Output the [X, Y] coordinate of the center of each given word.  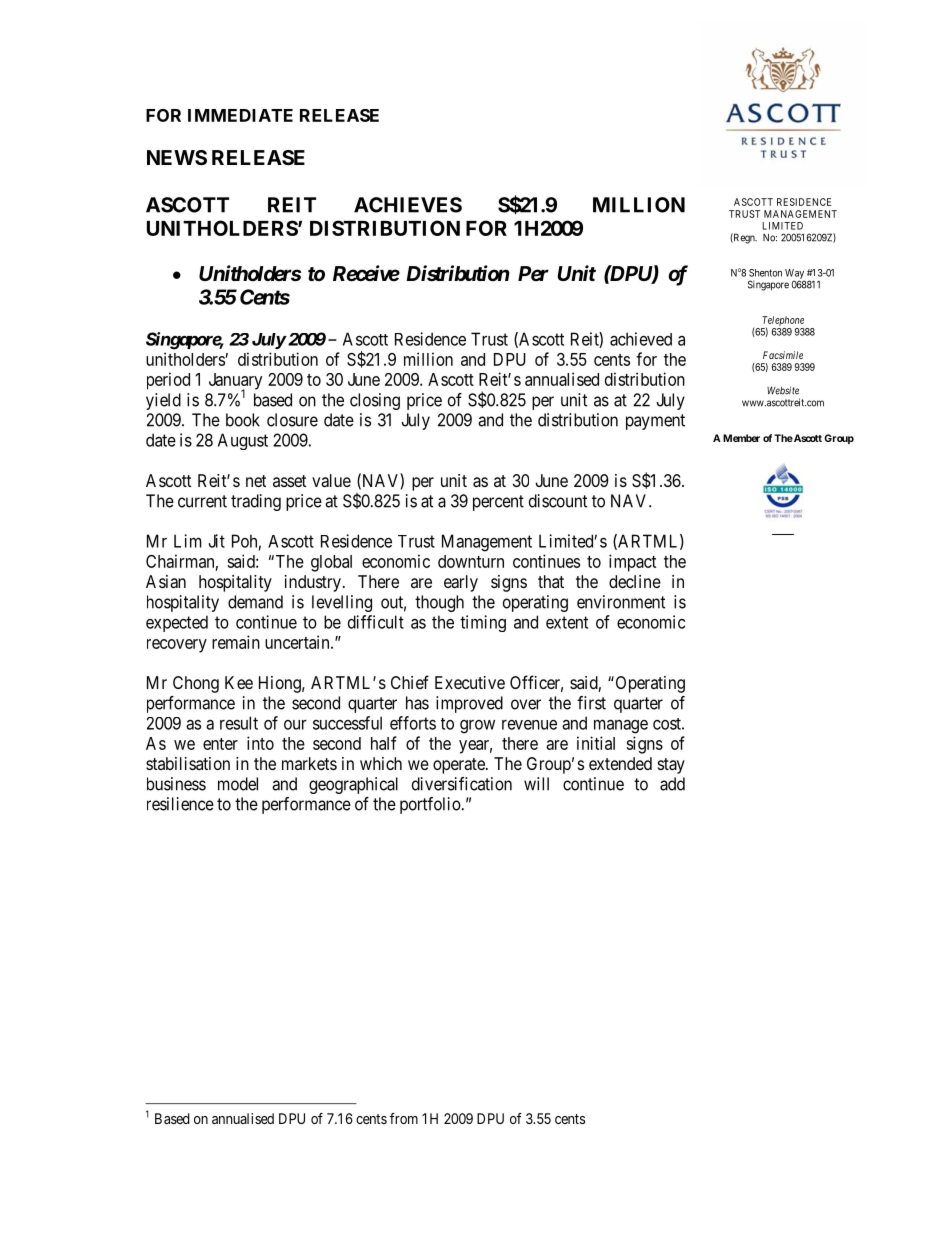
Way [795, 275]
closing [375, 401]
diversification [462, 784]
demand [255, 602]
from [404, 1118]
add [672, 784]
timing [483, 623]
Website [783, 390]
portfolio [430, 805]
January [235, 382]
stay [671, 766]
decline [635, 581]
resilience [180, 804]
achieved [641, 339]
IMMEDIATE [240, 115]
